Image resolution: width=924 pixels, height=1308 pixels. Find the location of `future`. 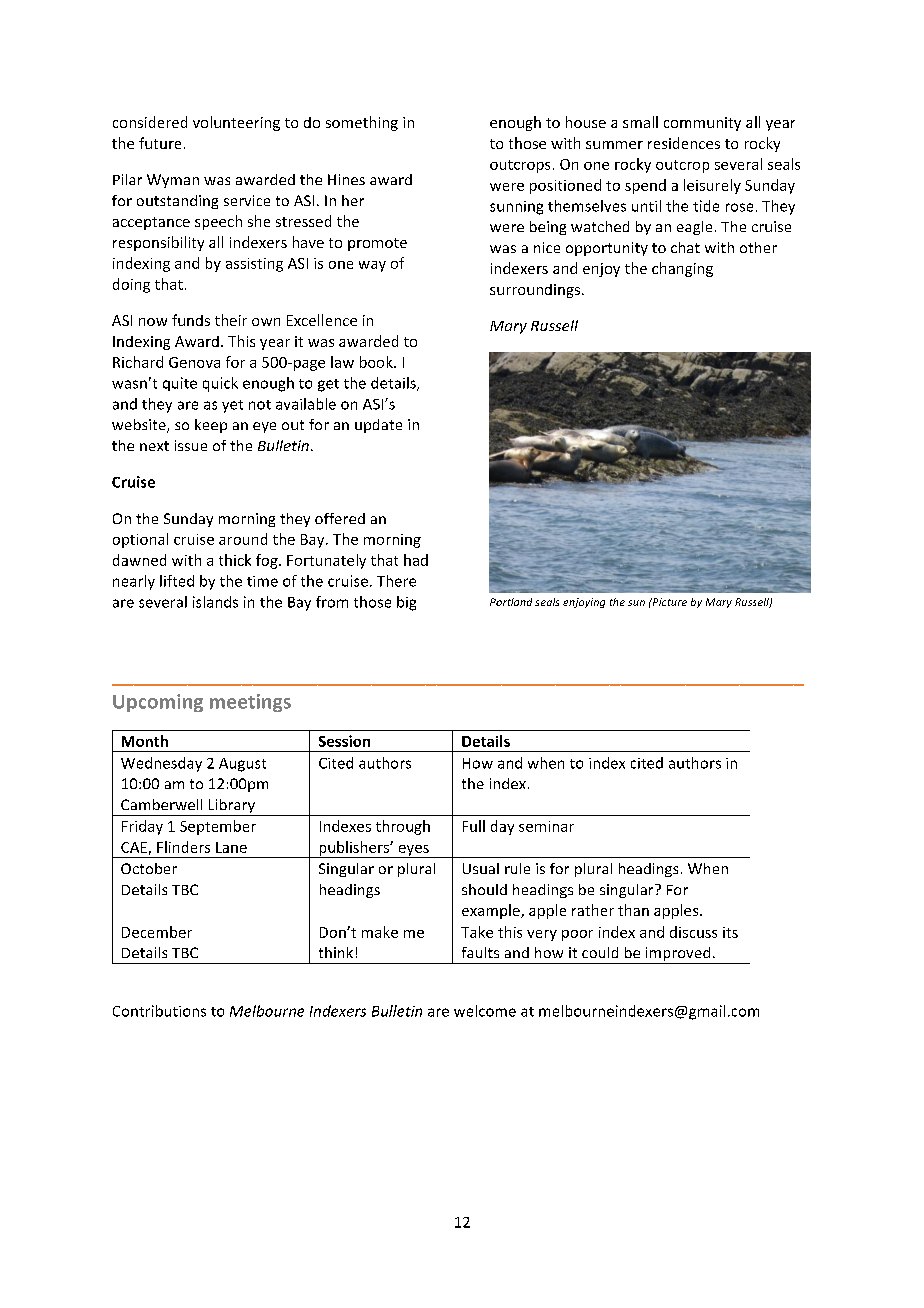

future is located at coordinates (160, 143).
